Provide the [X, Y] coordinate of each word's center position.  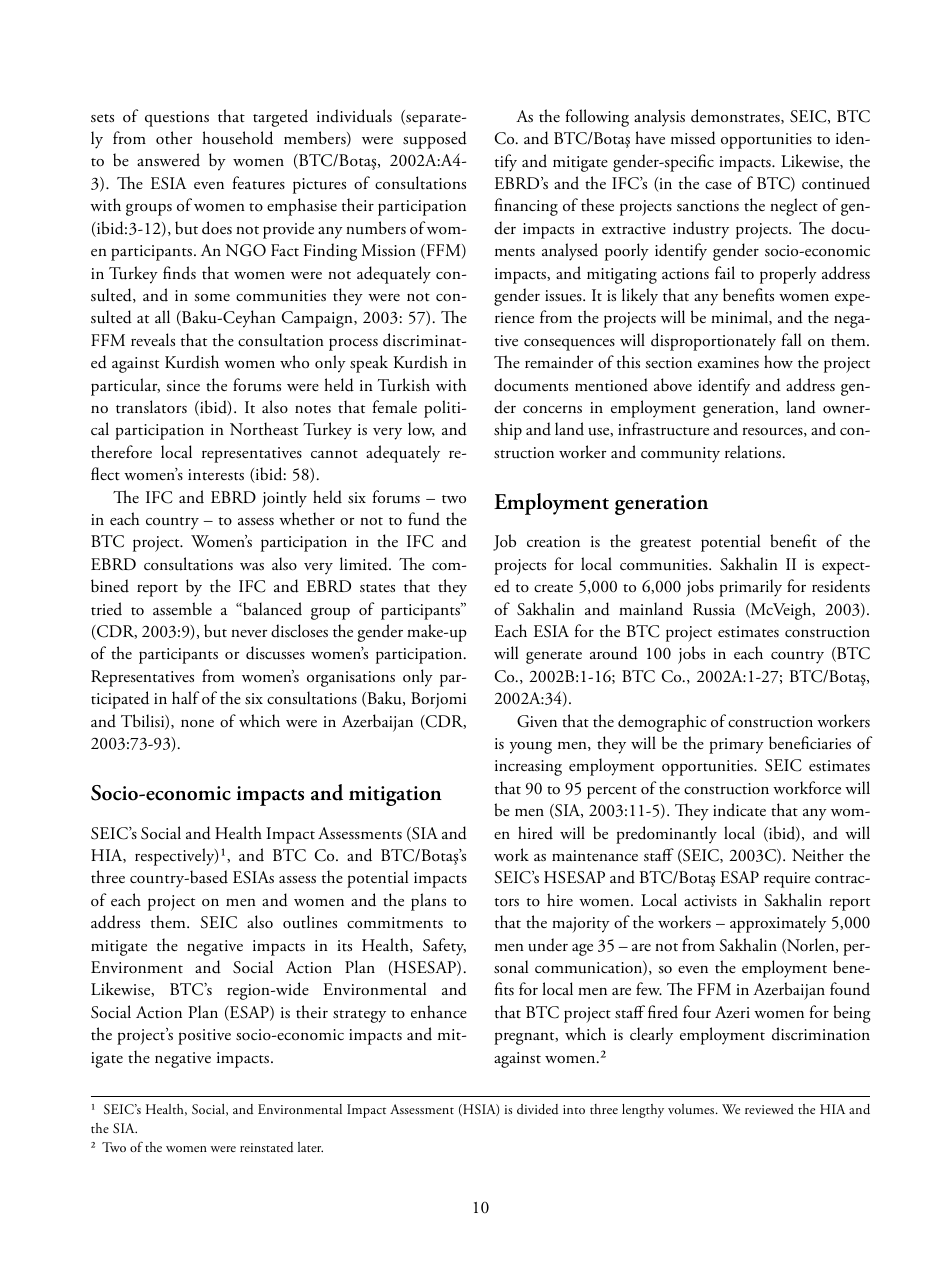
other [174, 137]
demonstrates [736, 116]
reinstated [266, 1147]
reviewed [769, 1109]
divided [537, 1109]
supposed [435, 140]
